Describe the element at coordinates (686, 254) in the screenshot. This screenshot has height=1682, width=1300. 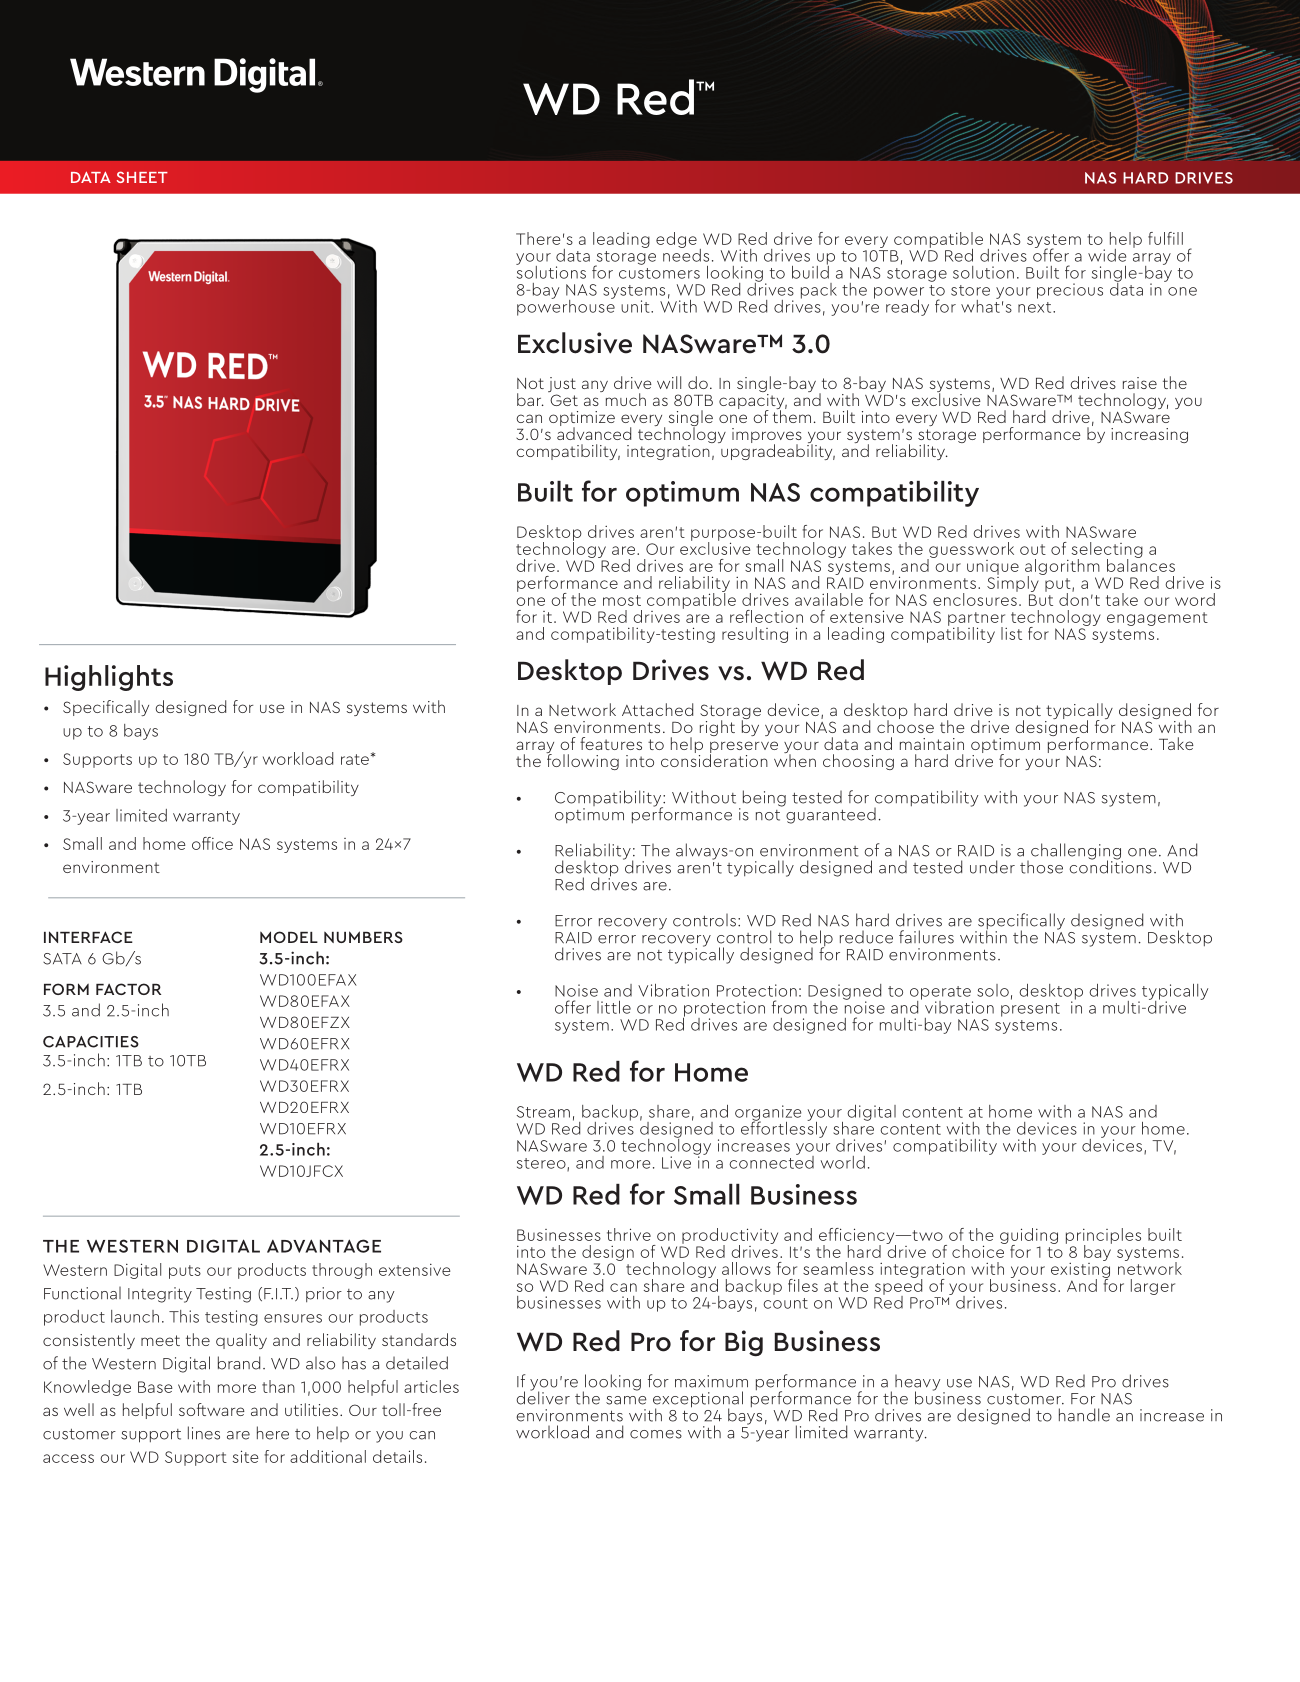
I see `needs` at that location.
